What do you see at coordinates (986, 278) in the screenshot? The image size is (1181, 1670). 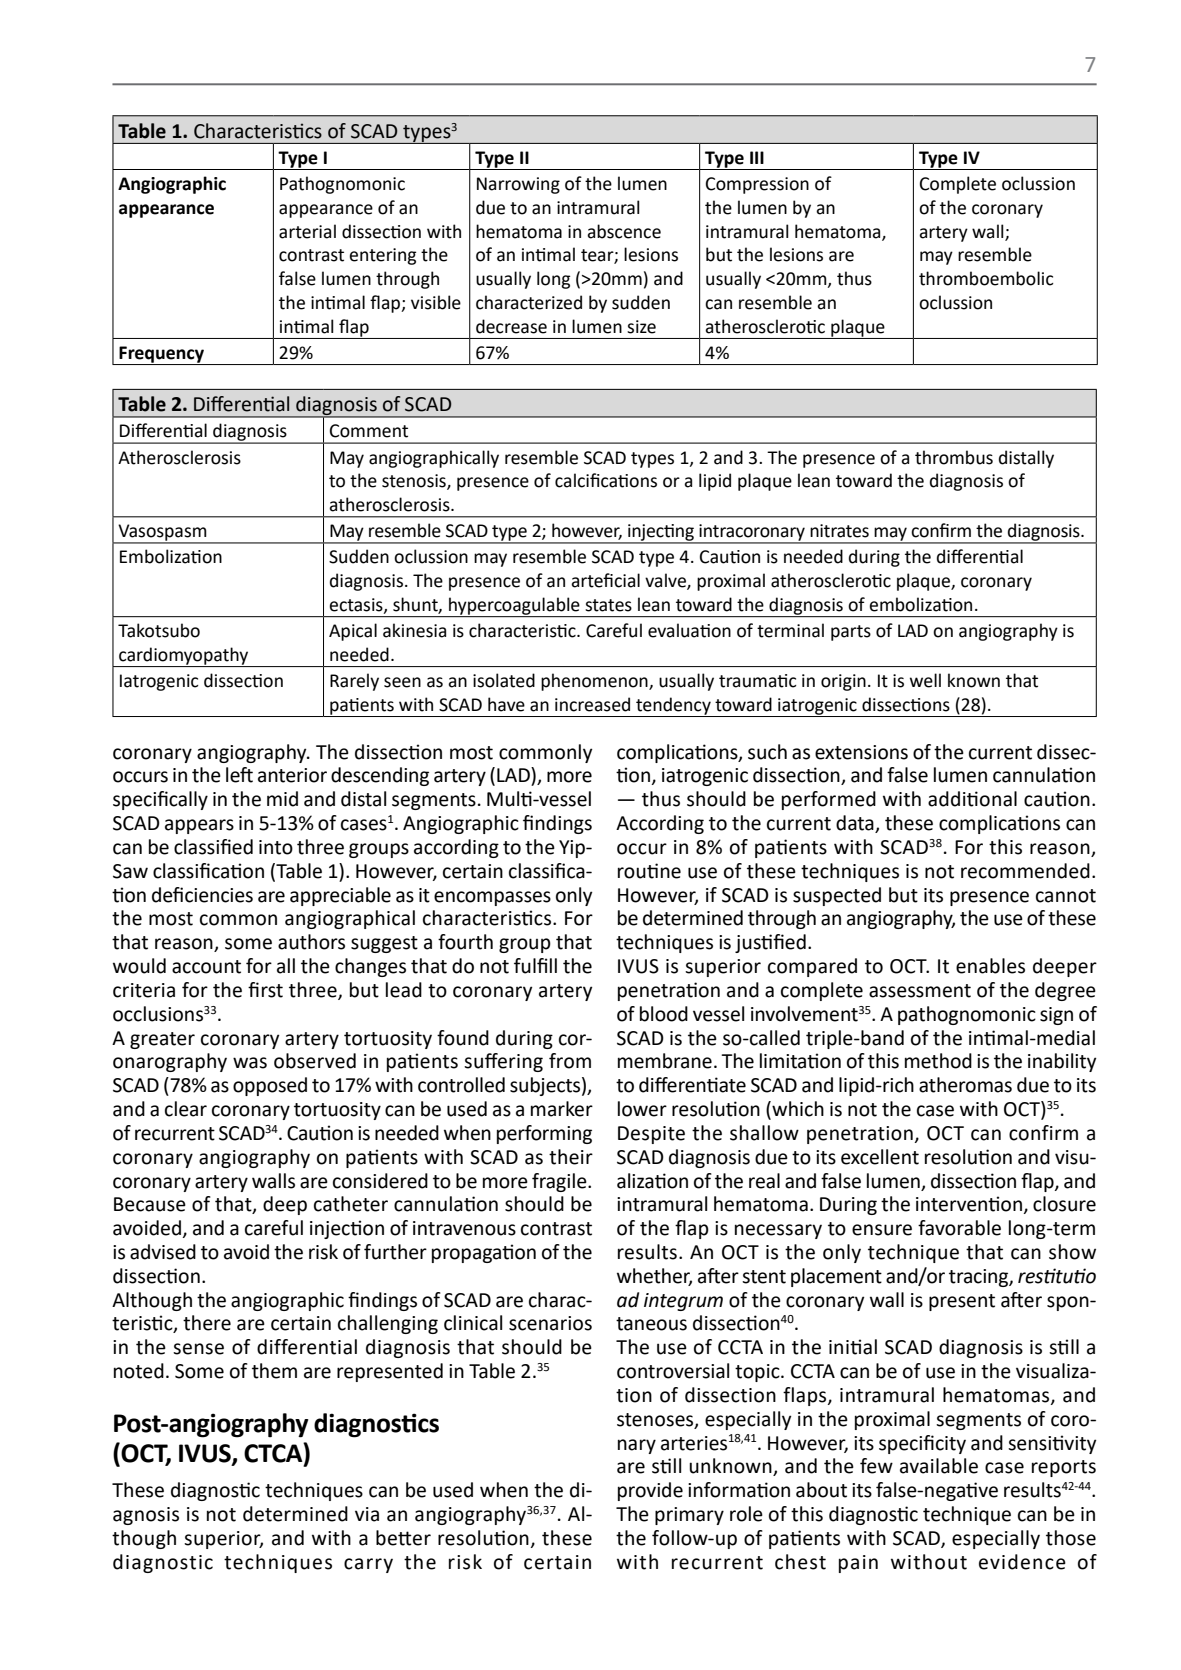 I see `thromboembolic` at bounding box center [986, 278].
